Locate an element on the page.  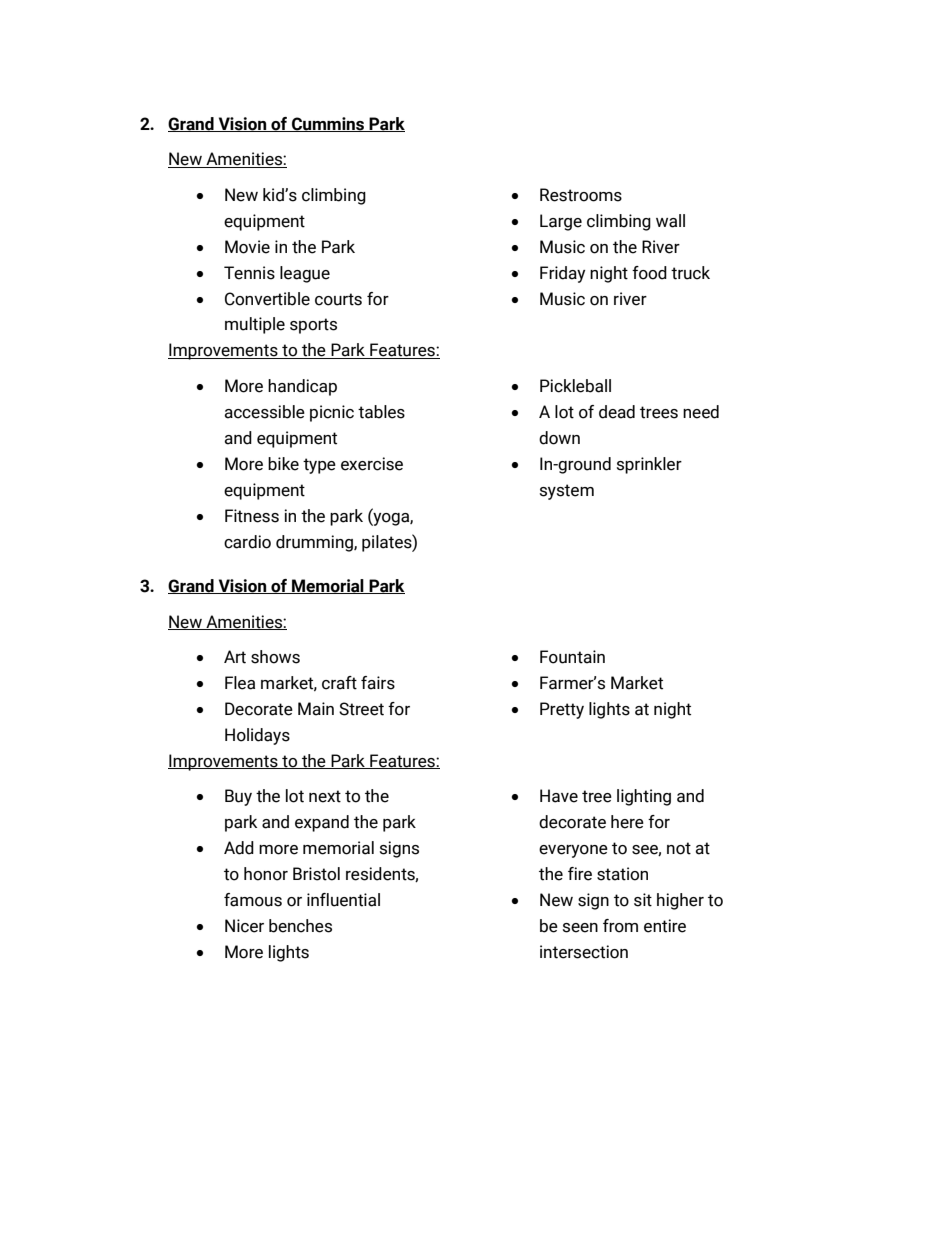
dead is located at coordinates (617, 412).
